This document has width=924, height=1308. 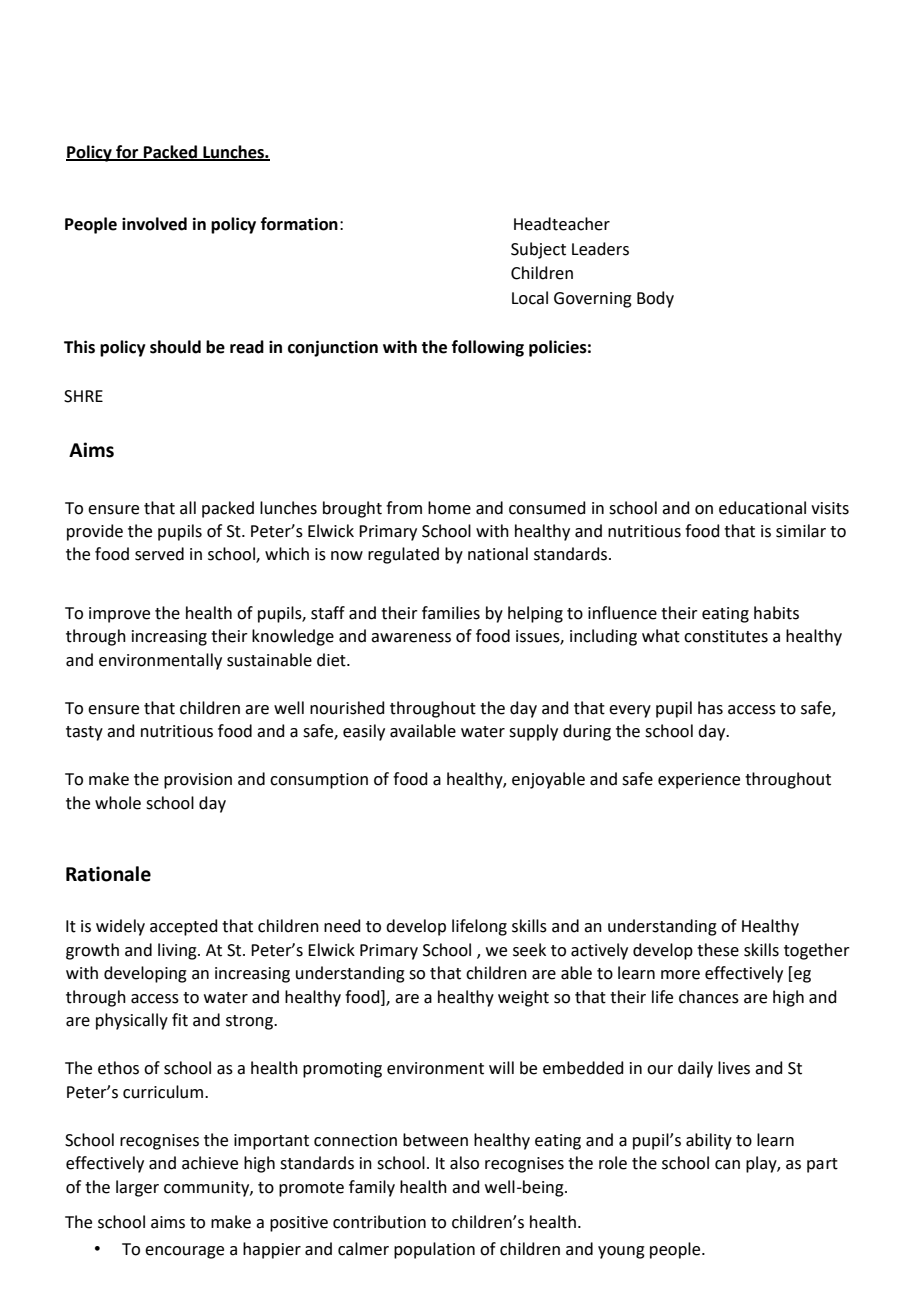 What do you see at coordinates (727, 1165) in the document?
I see `can` at bounding box center [727, 1165].
